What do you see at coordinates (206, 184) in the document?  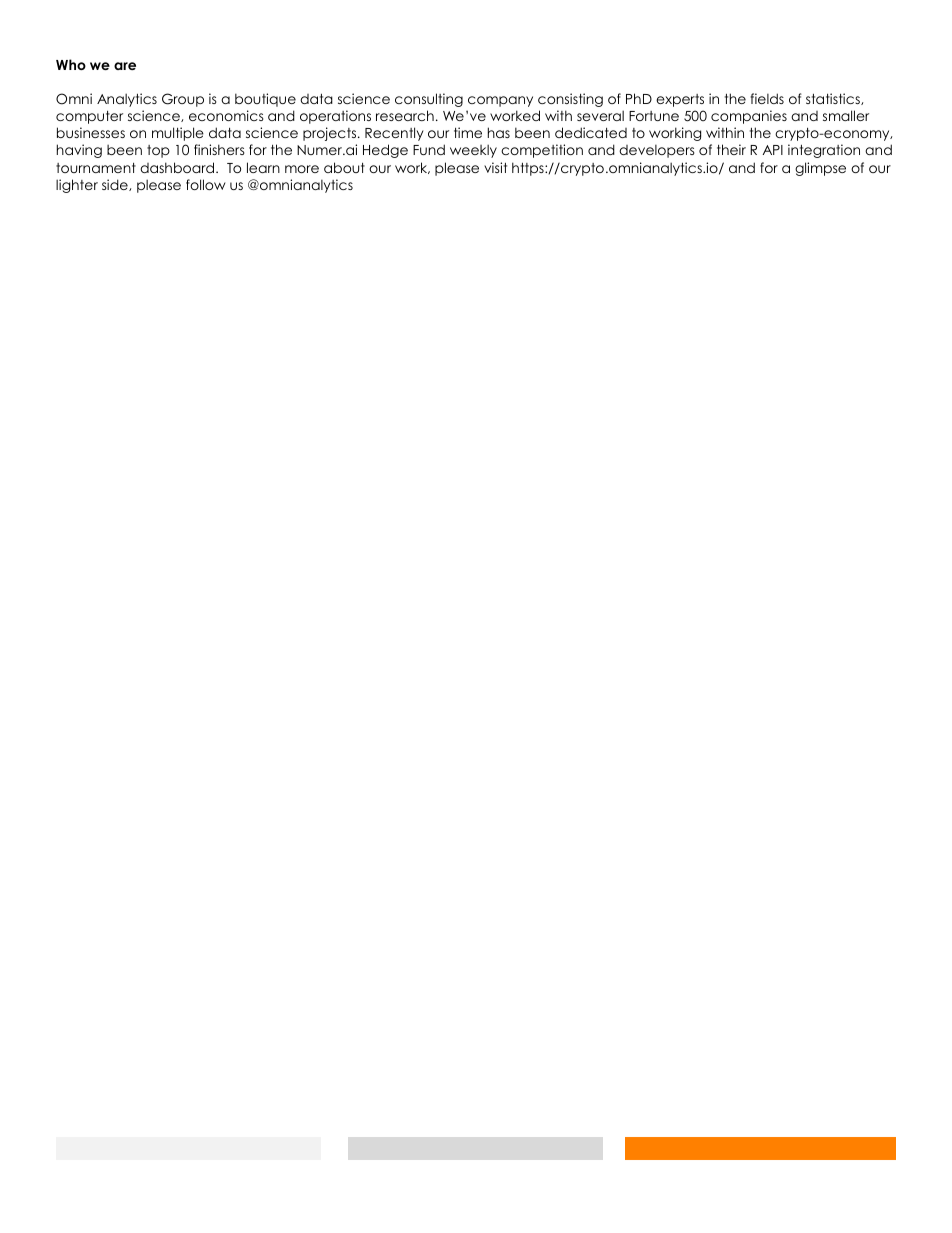 I see `follow` at bounding box center [206, 184].
